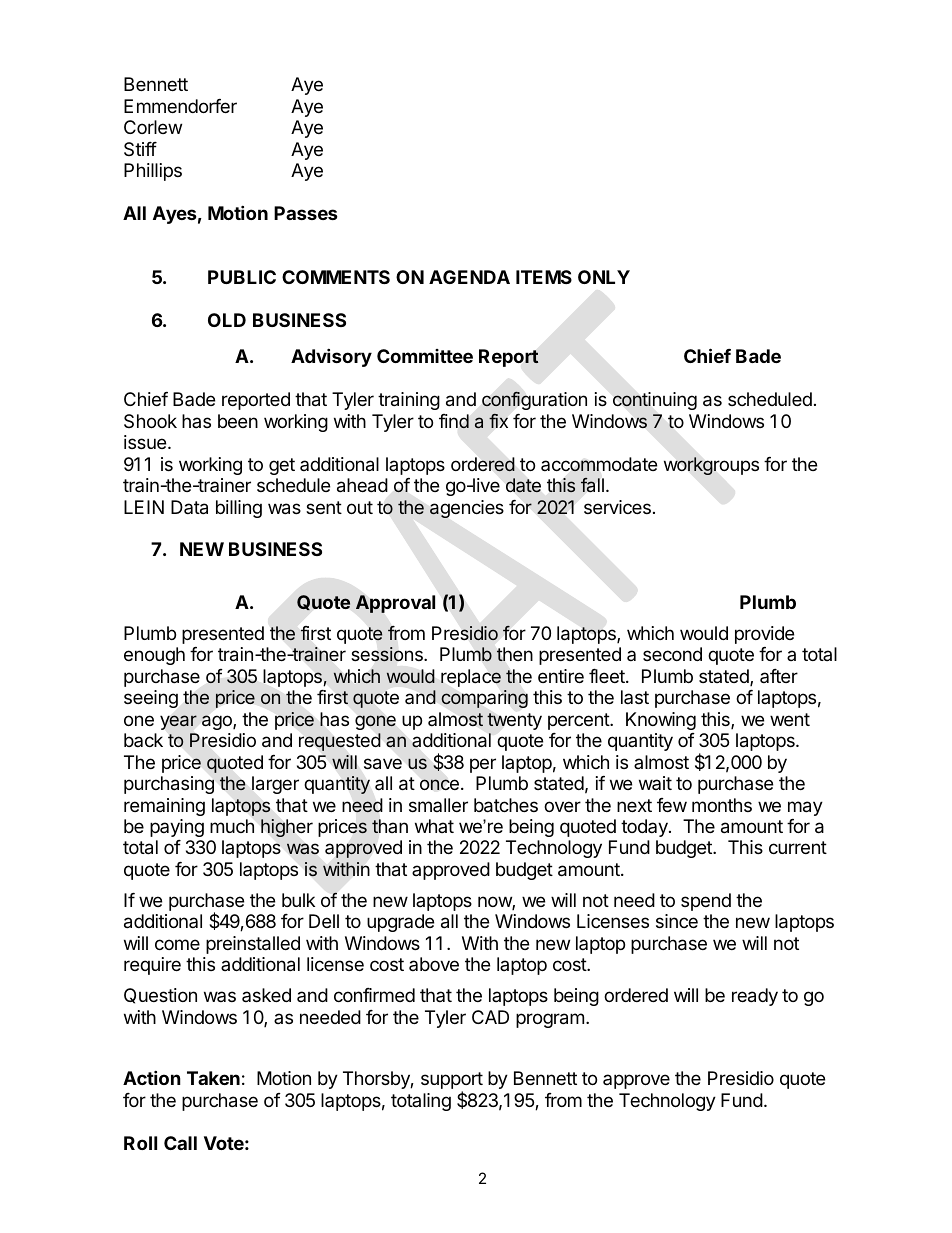 Image resolution: width=952 pixels, height=1233 pixels. What do you see at coordinates (454, 421) in the image?
I see `find` at bounding box center [454, 421].
